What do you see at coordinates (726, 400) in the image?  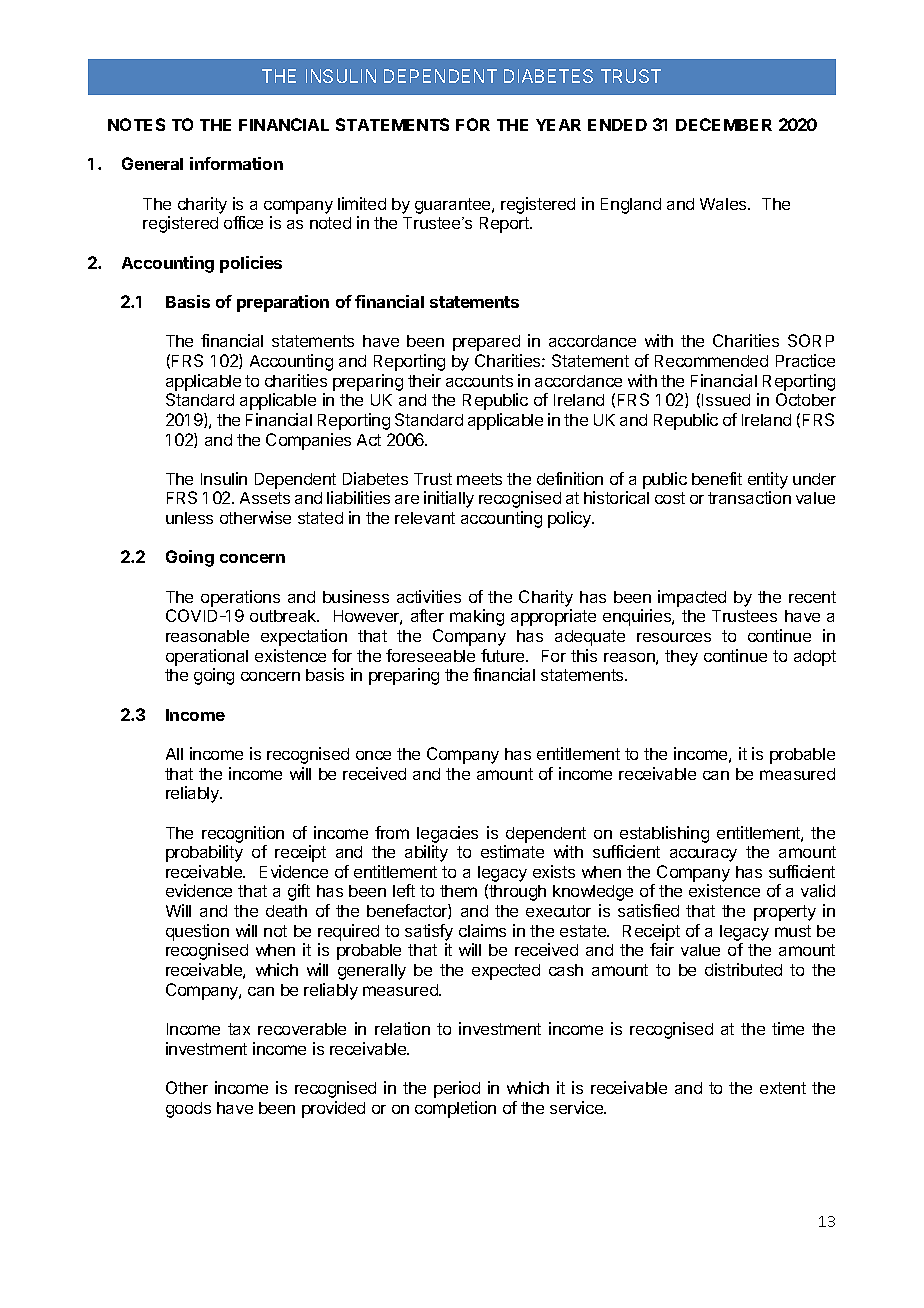 I see `Issued` at bounding box center [726, 400].
